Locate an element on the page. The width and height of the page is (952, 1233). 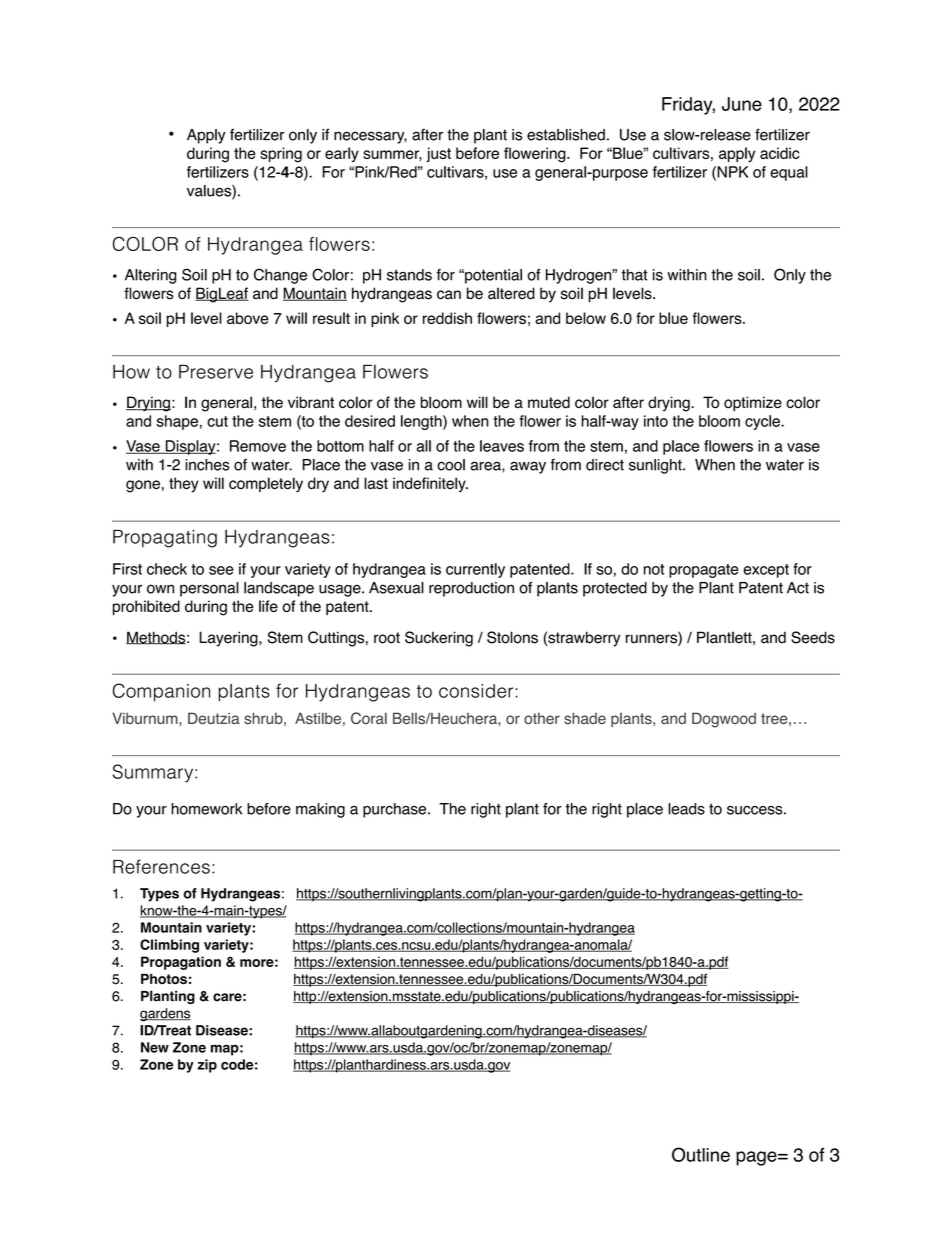
propagate is located at coordinates (704, 571).
